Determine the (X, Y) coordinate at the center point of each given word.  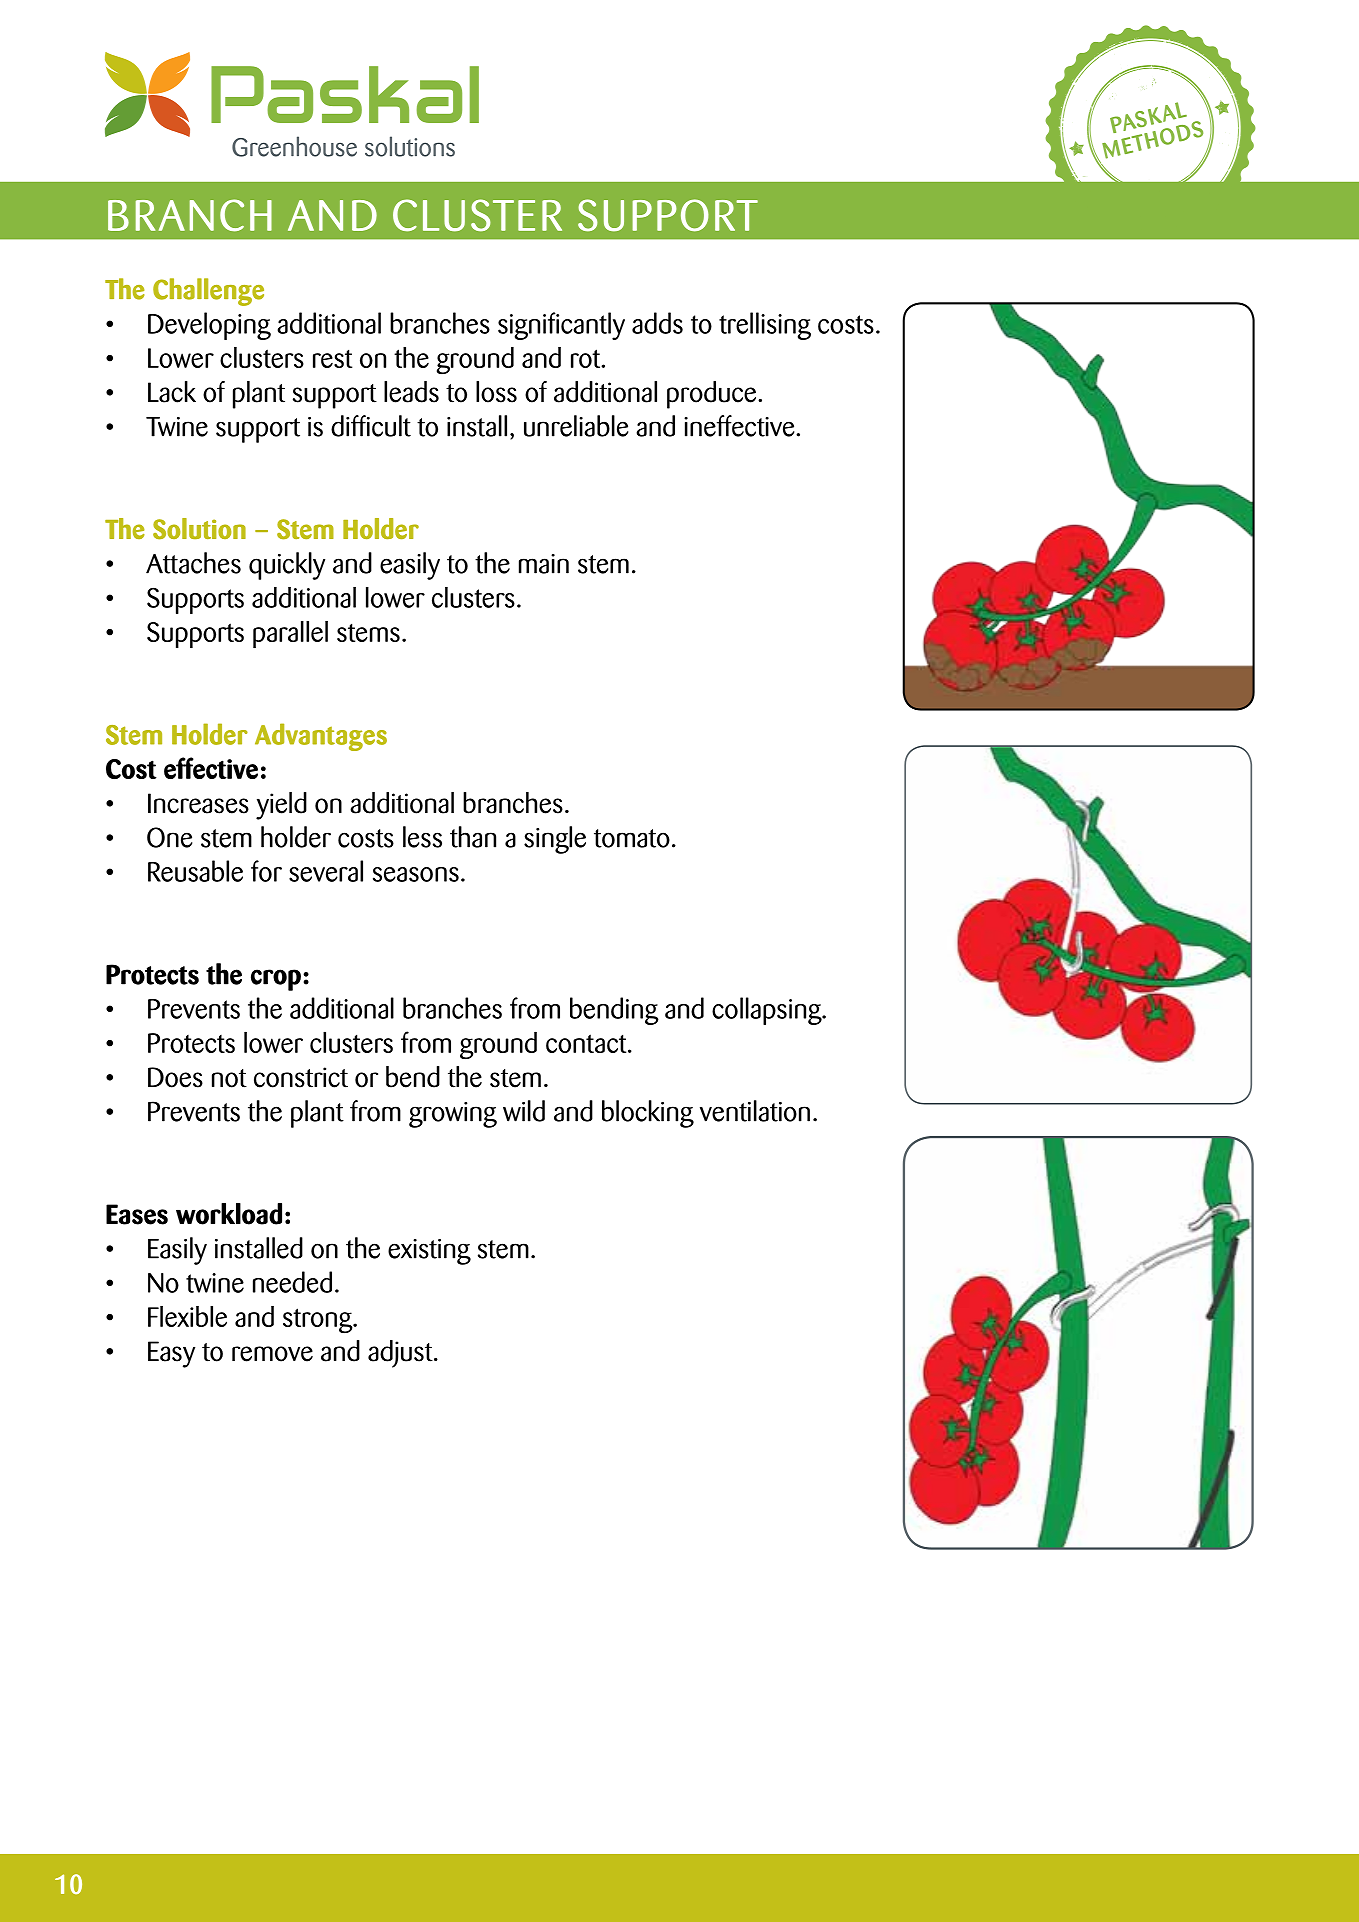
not (229, 1078)
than (473, 837)
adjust (401, 1354)
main (544, 564)
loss (496, 392)
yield (281, 806)
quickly (287, 566)
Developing (209, 326)
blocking (648, 1114)
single (555, 840)
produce (713, 395)
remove (272, 1354)
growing (453, 1115)
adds (657, 323)
